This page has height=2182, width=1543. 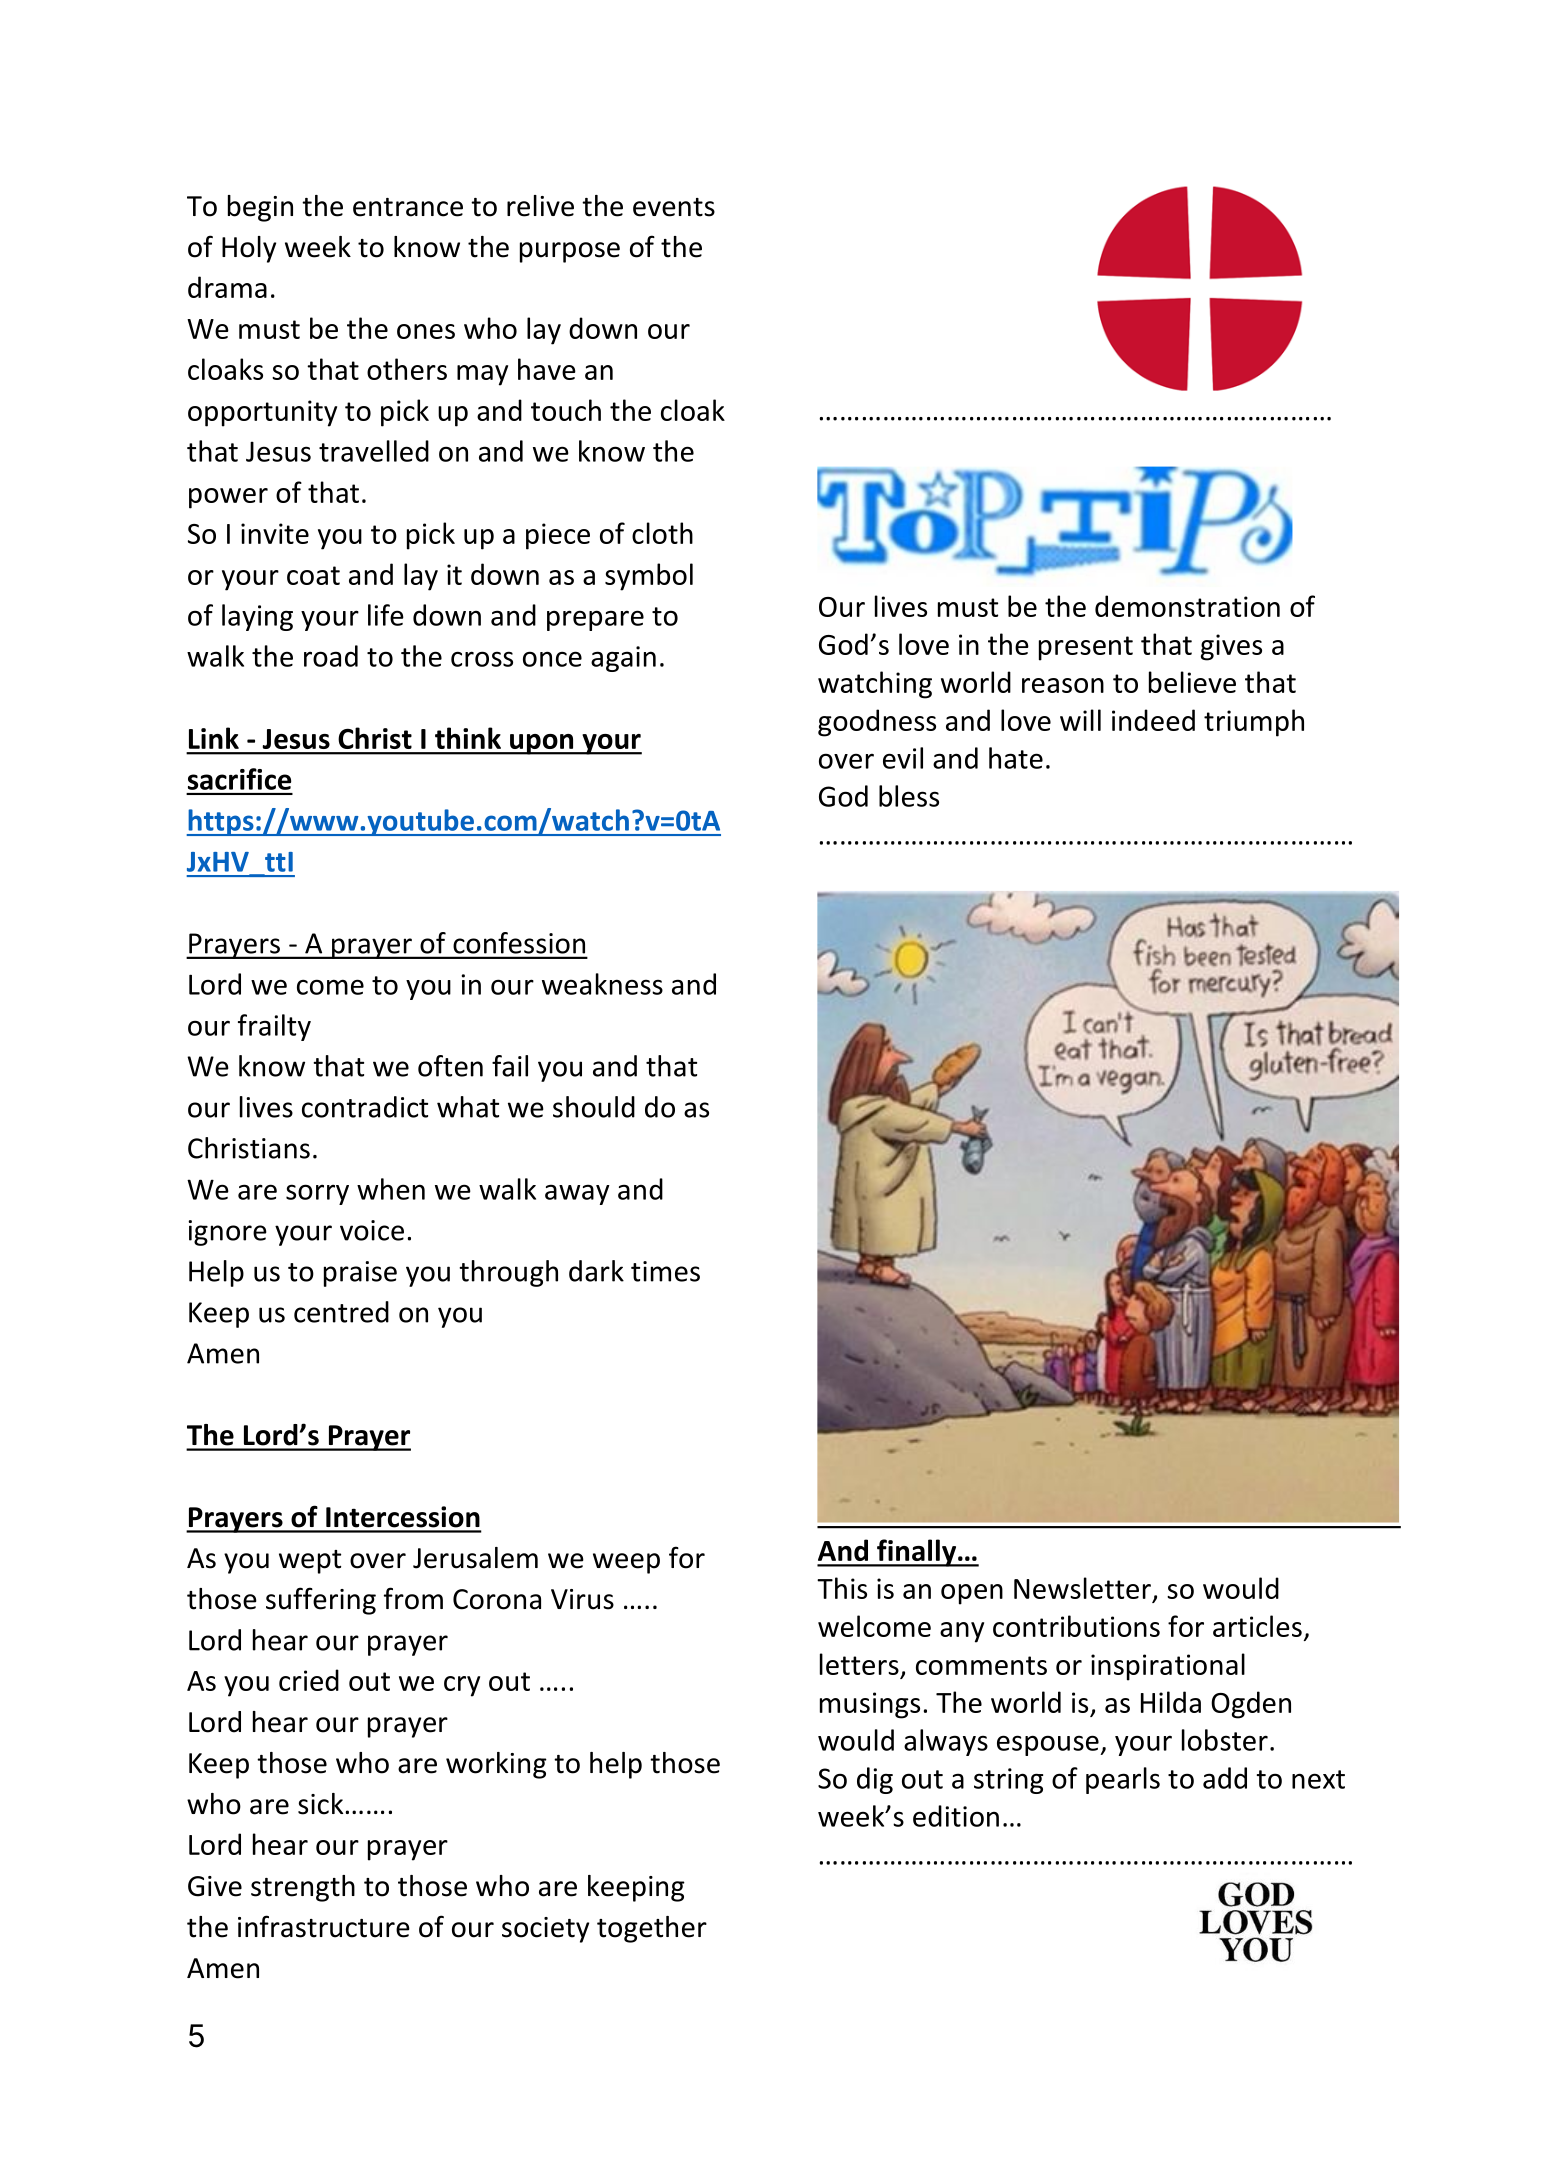 What do you see at coordinates (303, 1888) in the page?
I see `strength` at bounding box center [303, 1888].
